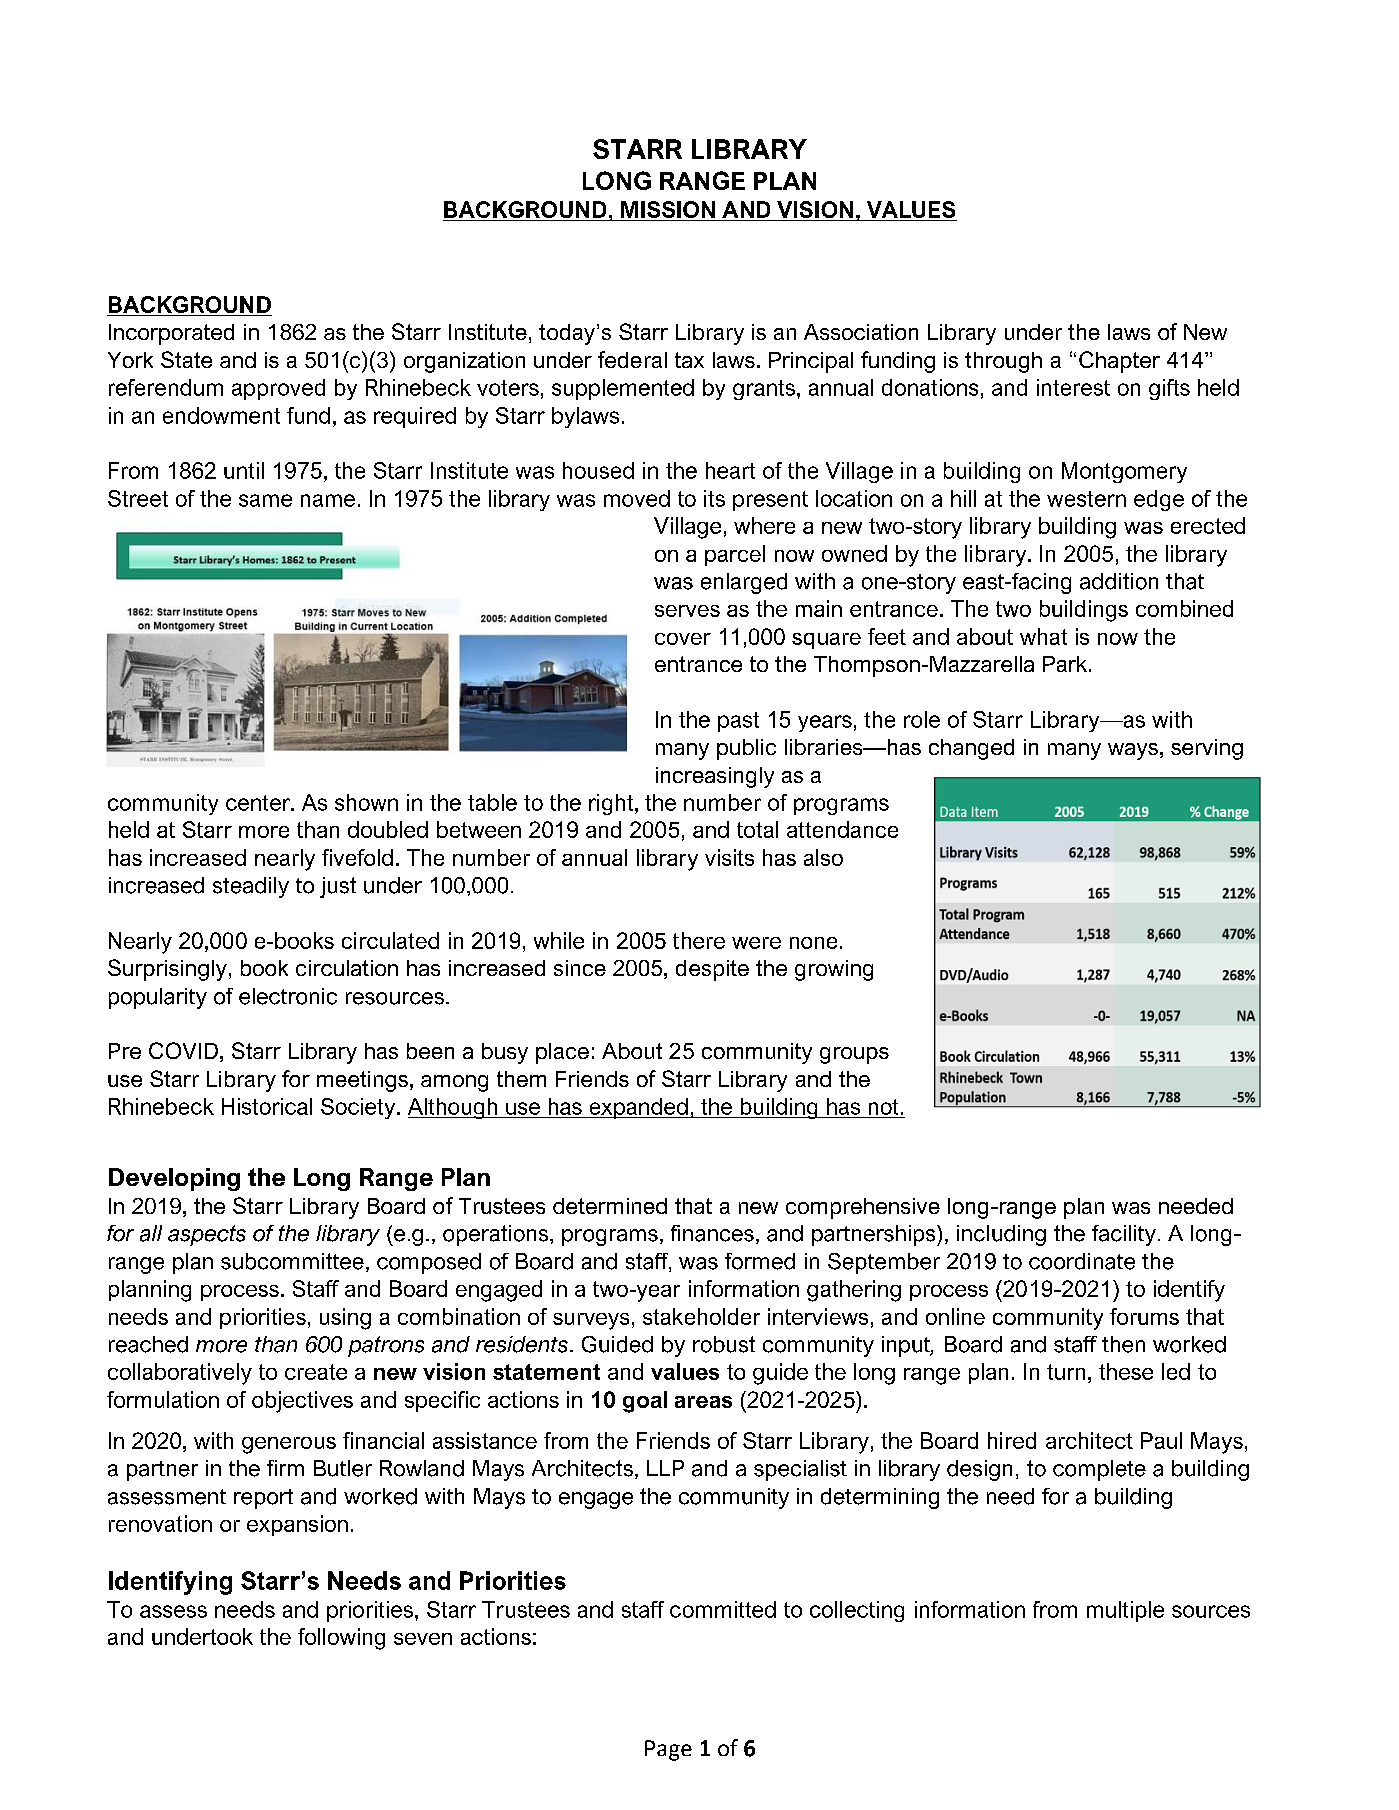 The image size is (1399, 1810). What do you see at coordinates (171, 334) in the screenshot?
I see `Incorporated` at bounding box center [171, 334].
